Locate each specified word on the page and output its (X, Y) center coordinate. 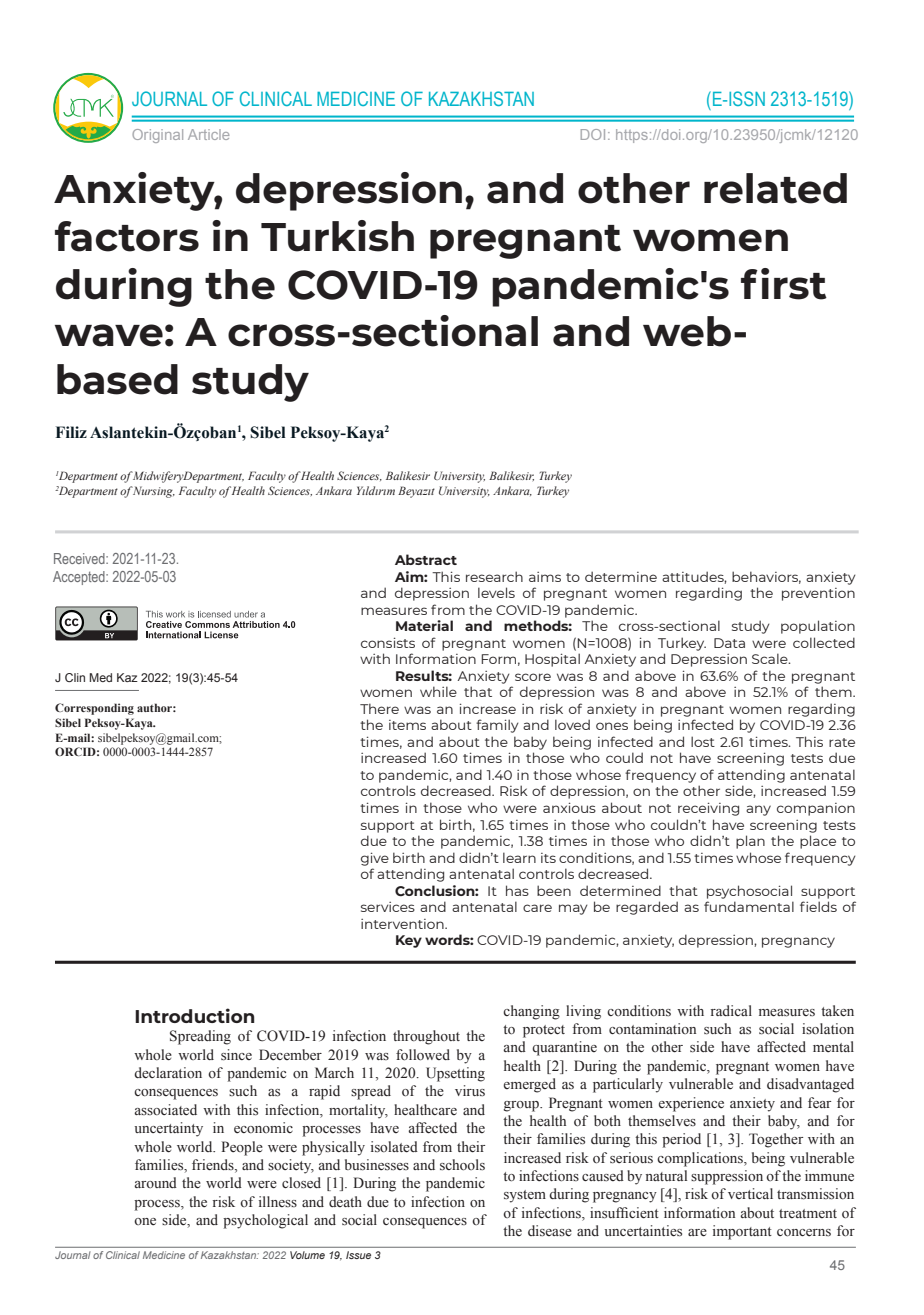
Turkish (337, 236)
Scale (771, 658)
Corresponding (94, 709)
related (775, 188)
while (438, 691)
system (525, 1196)
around (156, 1182)
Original (157, 136)
